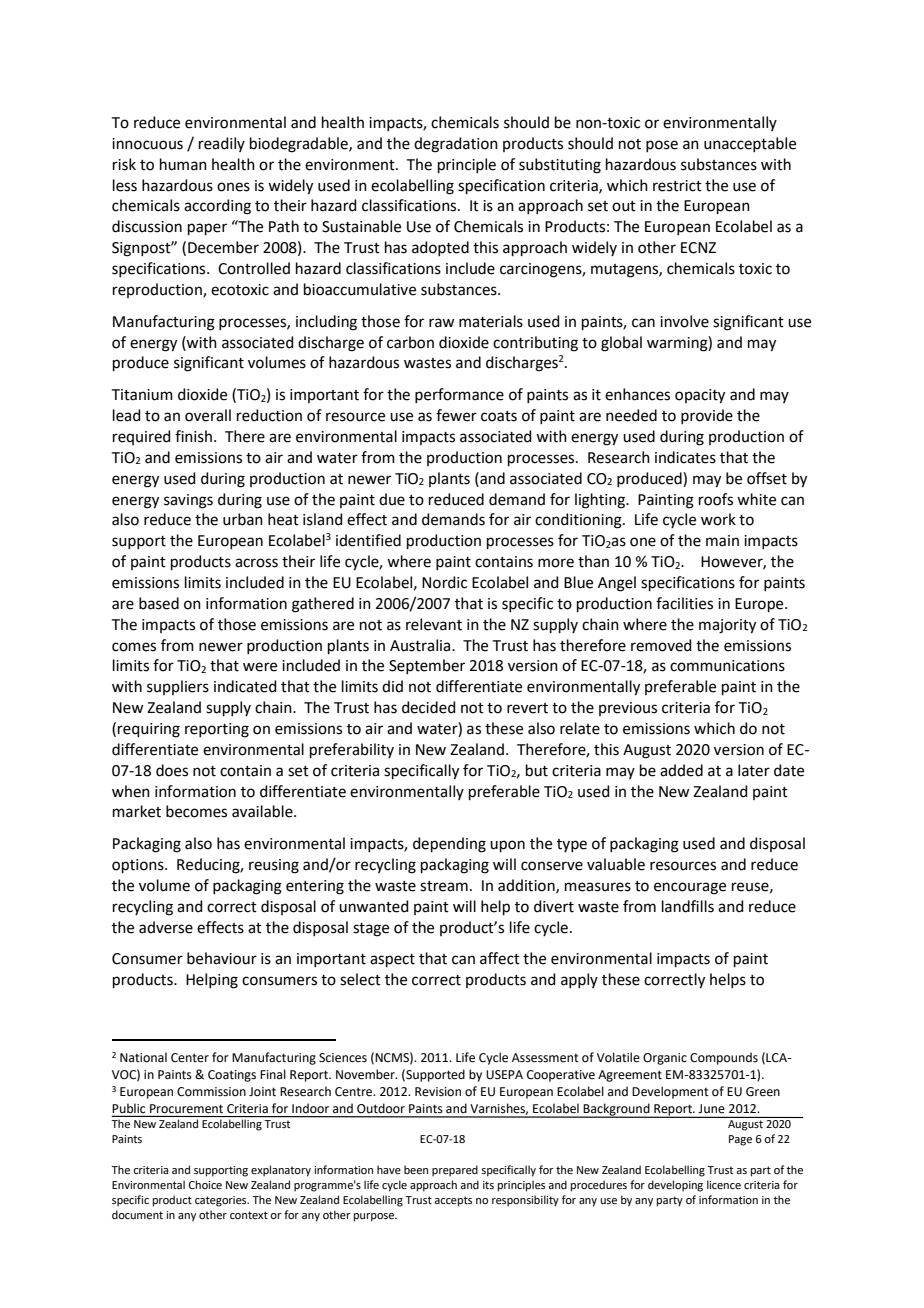  Describe the element at coordinates (456, 145) in the screenshot. I see `degradation` at that location.
